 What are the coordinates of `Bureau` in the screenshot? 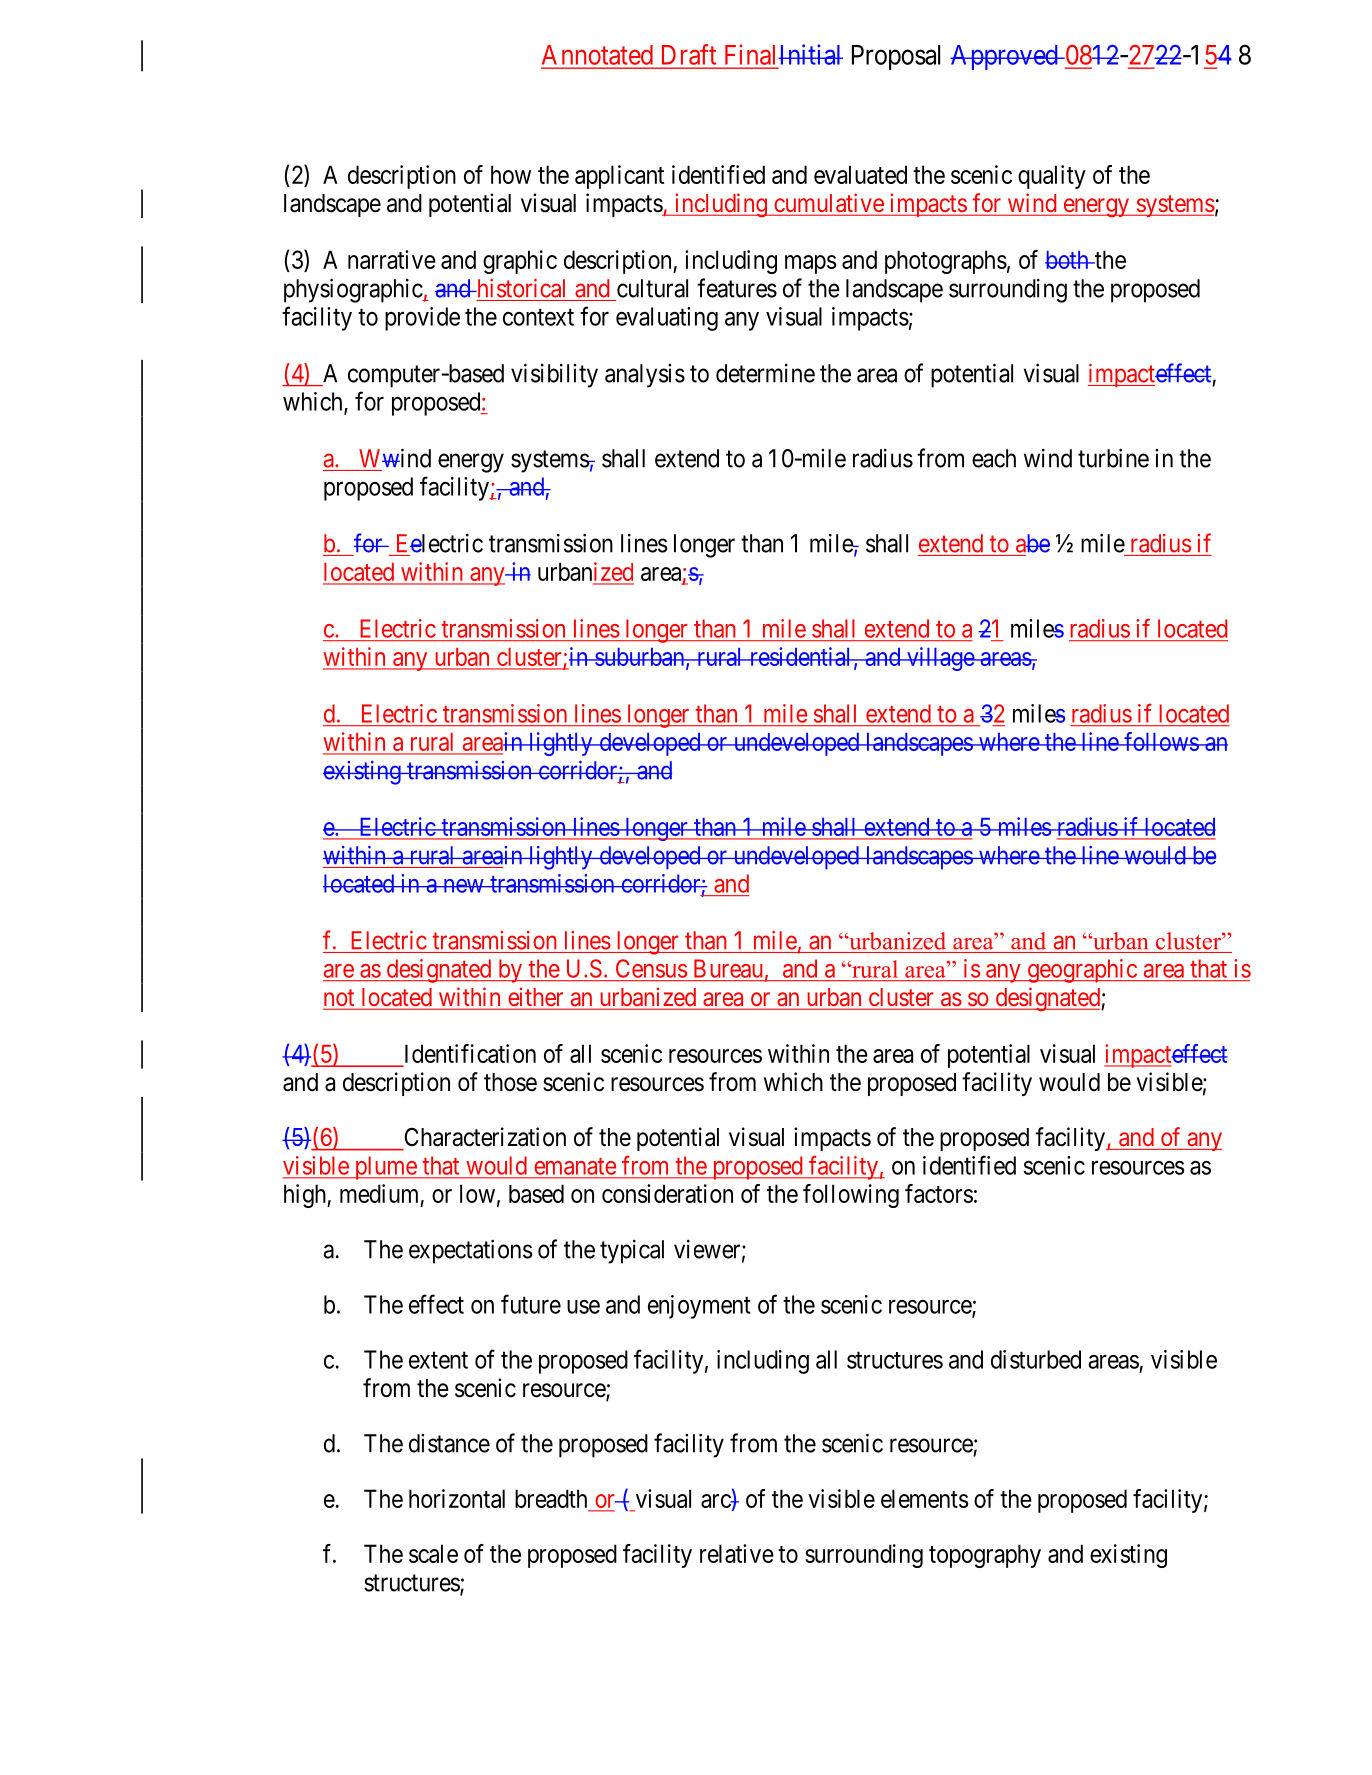 It's located at (728, 968).
